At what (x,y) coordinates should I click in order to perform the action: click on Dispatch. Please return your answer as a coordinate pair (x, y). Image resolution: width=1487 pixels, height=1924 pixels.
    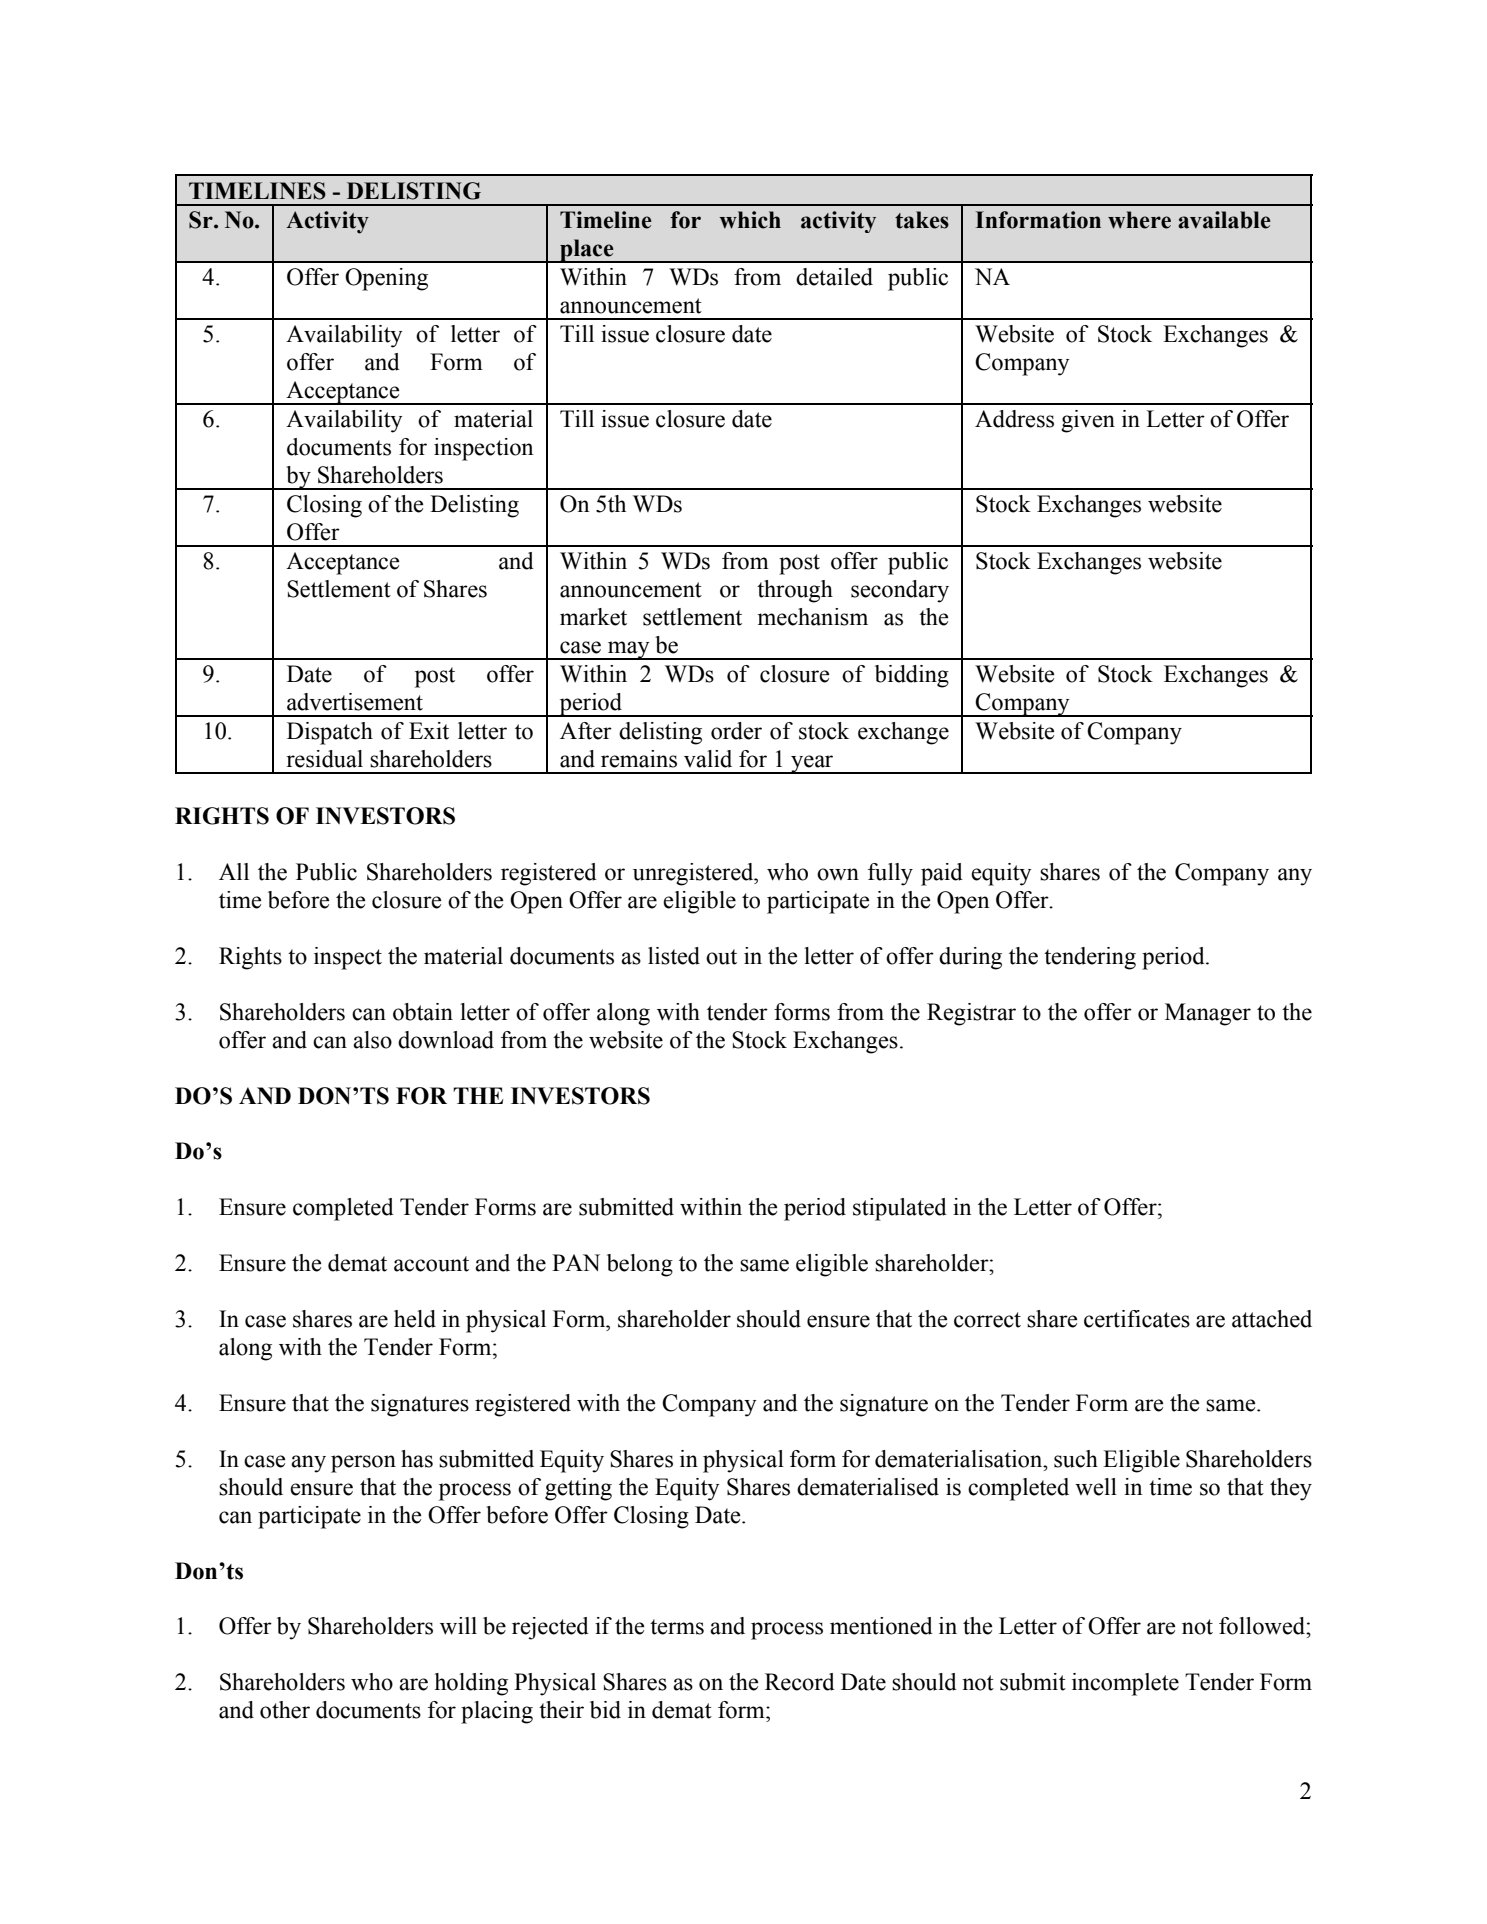
    Looking at the image, I should click on (330, 733).
